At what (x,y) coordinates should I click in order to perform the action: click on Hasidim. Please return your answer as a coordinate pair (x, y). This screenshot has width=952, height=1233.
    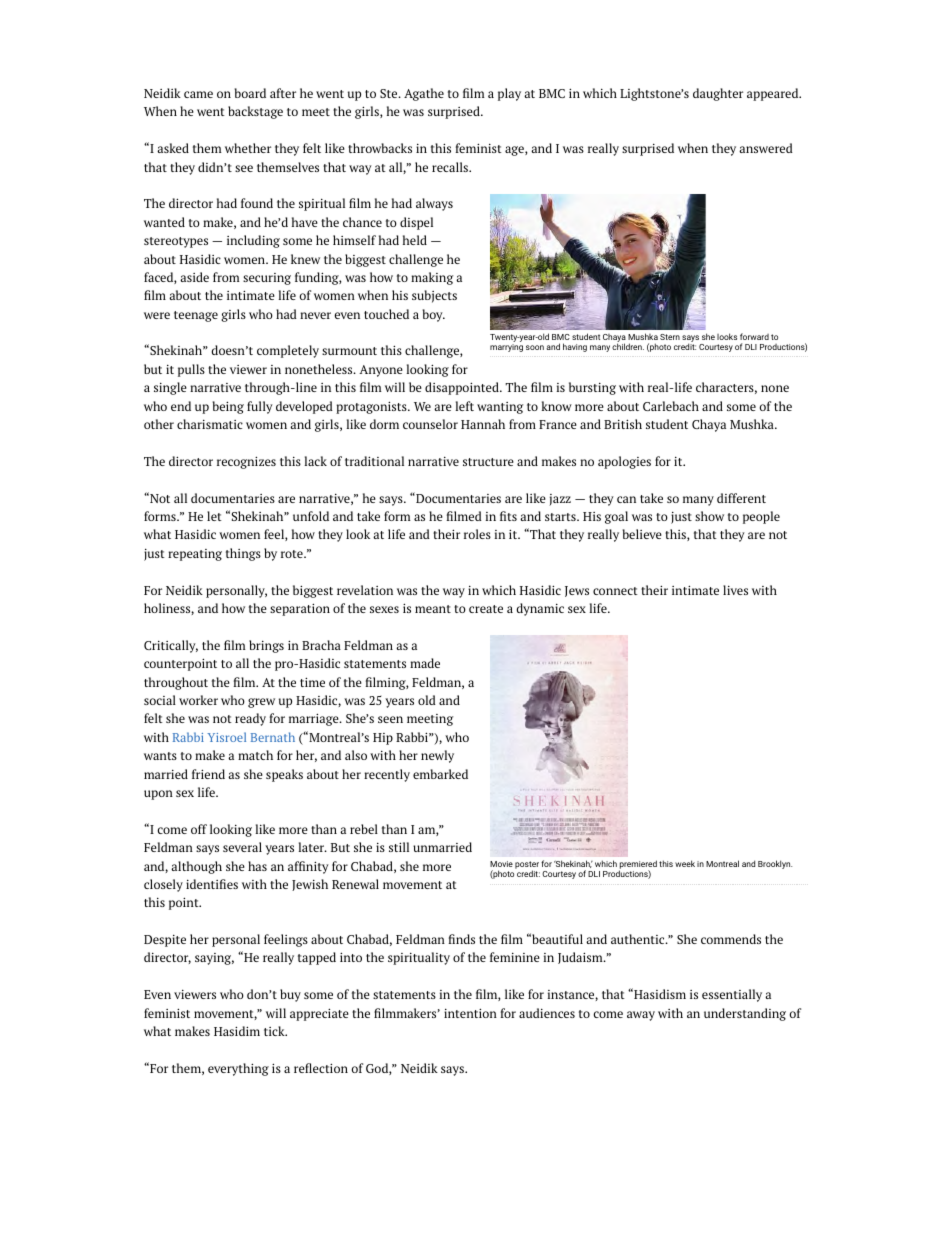
    Looking at the image, I should click on (237, 1031).
